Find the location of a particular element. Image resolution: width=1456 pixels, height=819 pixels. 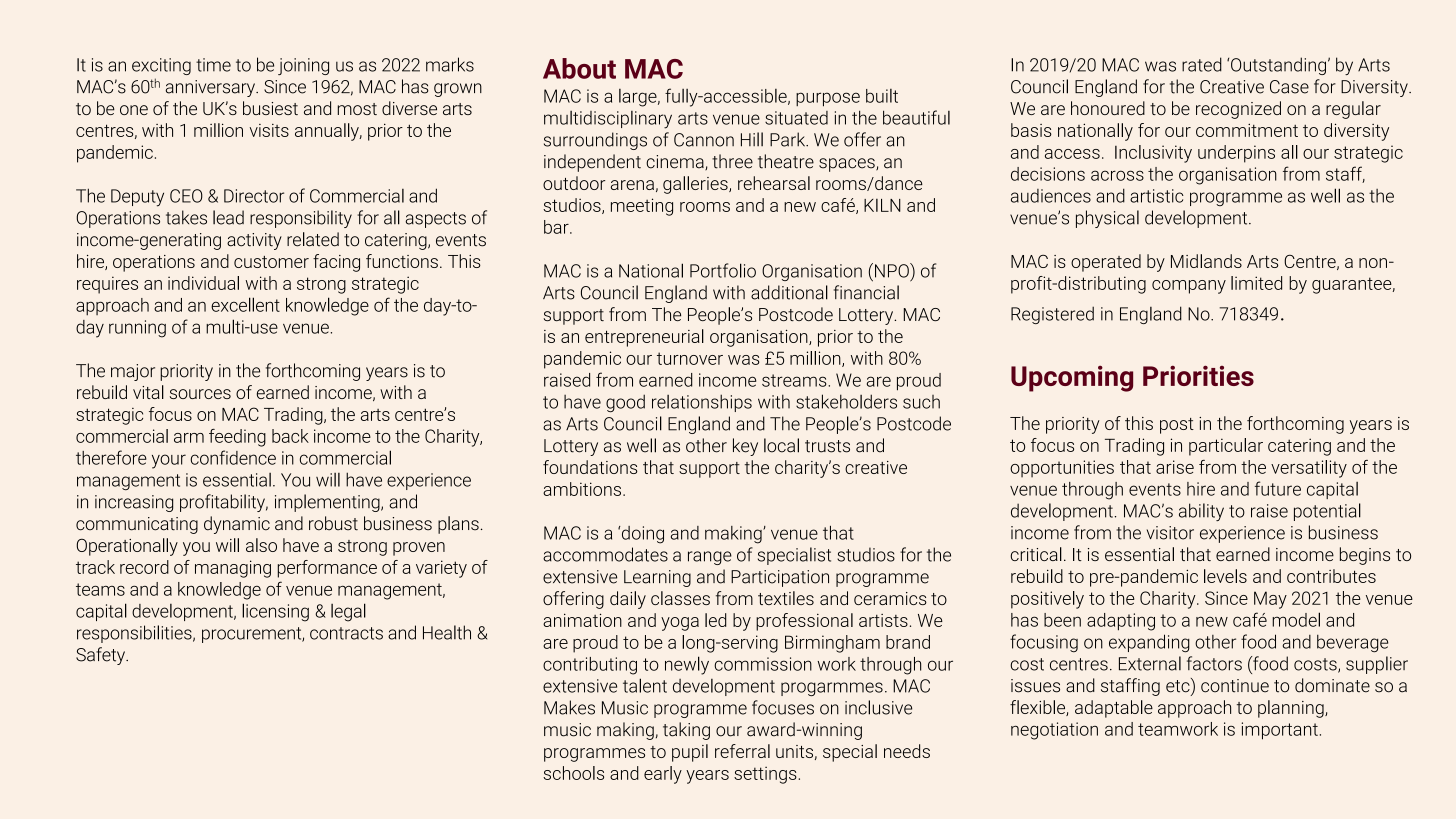

relationships is located at coordinates (702, 403).
